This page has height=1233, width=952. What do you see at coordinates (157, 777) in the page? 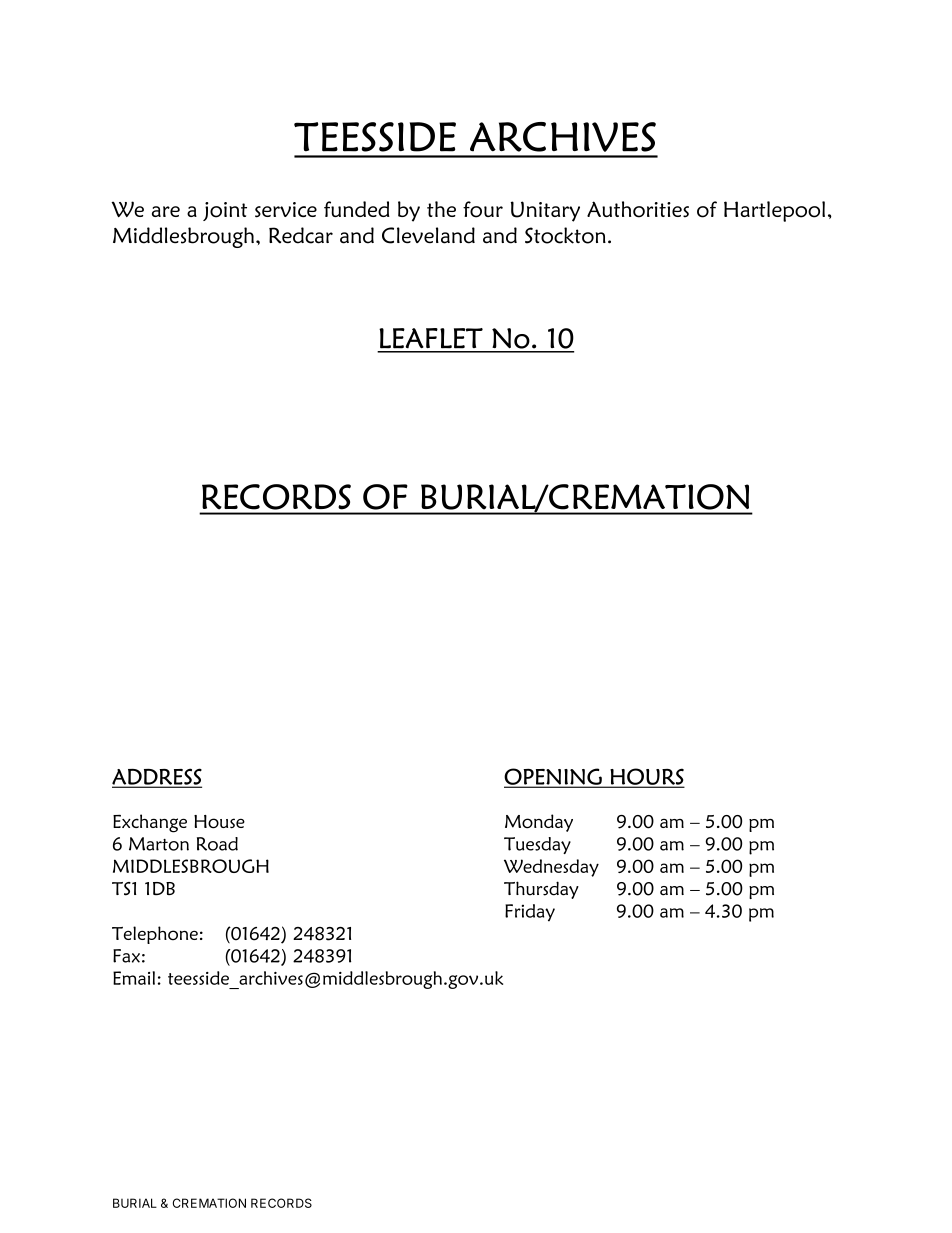
I see `ADDRESS` at bounding box center [157, 777].
